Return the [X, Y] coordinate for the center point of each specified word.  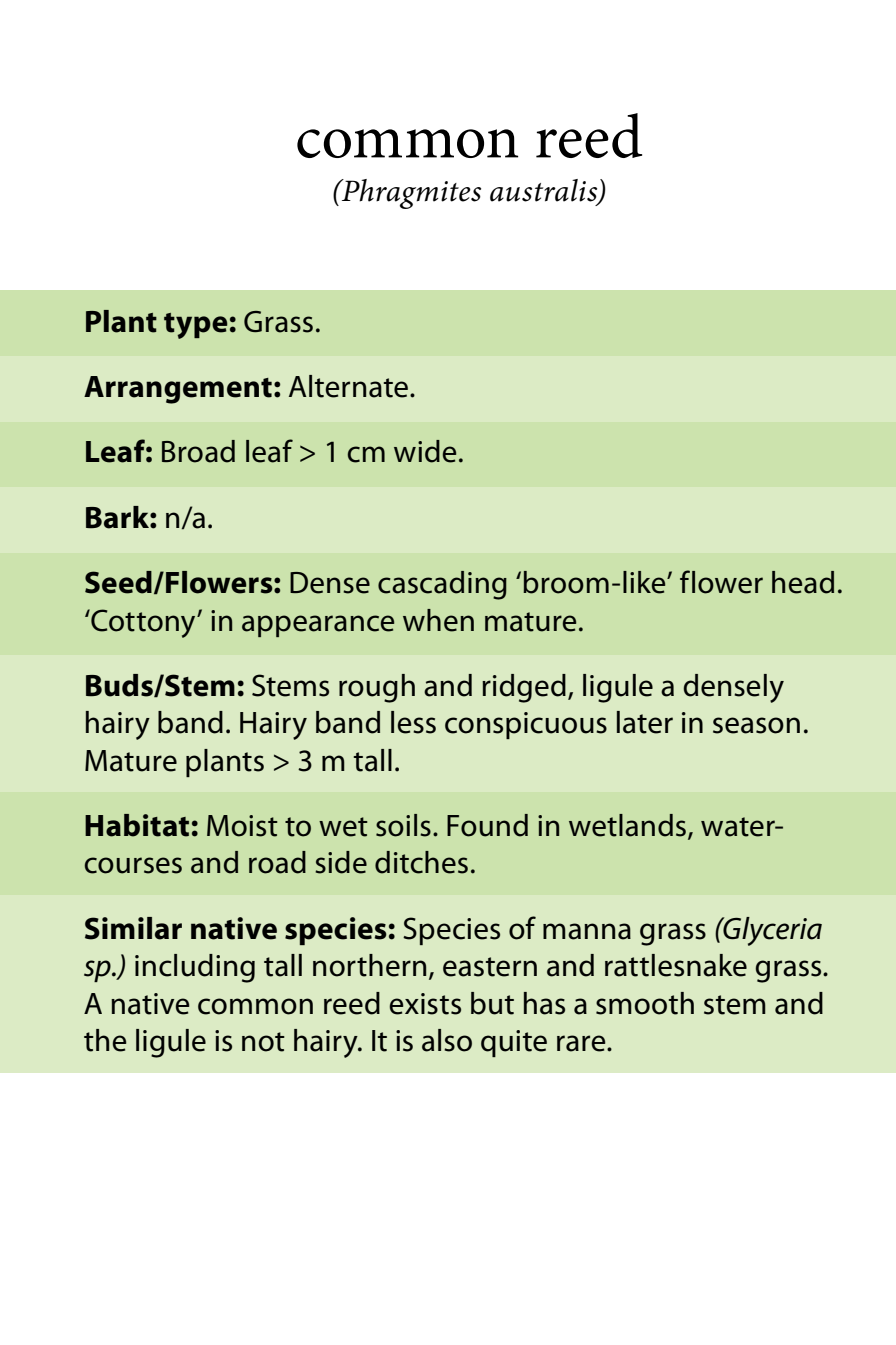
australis [545, 191]
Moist [242, 826]
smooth [645, 1003]
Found [487, 825]
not [263, 1042]
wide [425, 451]
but [492, 1003]
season [756, 725]
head [803, 582]
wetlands [629, 826]
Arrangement [178, 390]
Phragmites [410, 194]
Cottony [143, 623]
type [196, 326]
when [438, 620]
